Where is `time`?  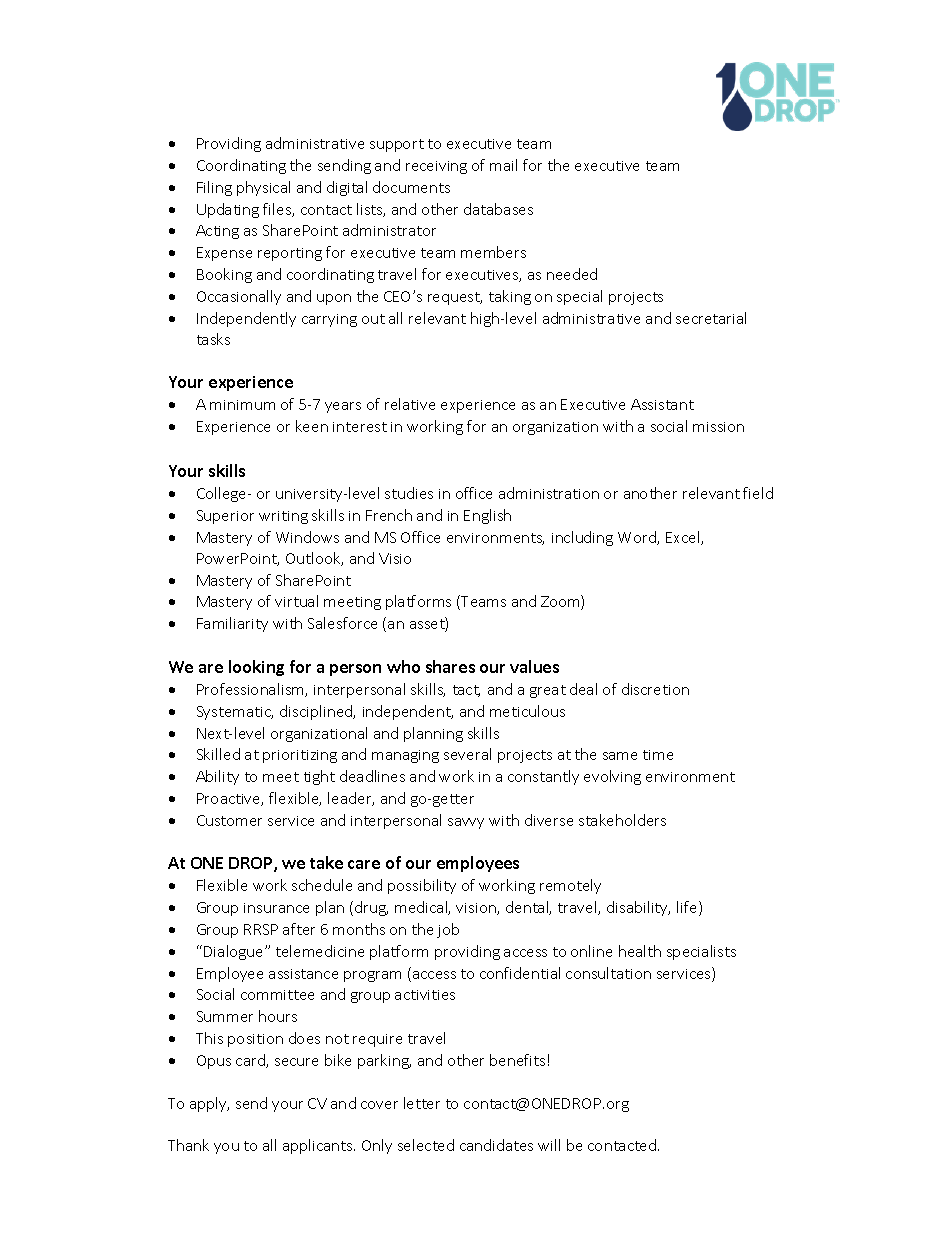
time is located at coordinates (658, 755).
